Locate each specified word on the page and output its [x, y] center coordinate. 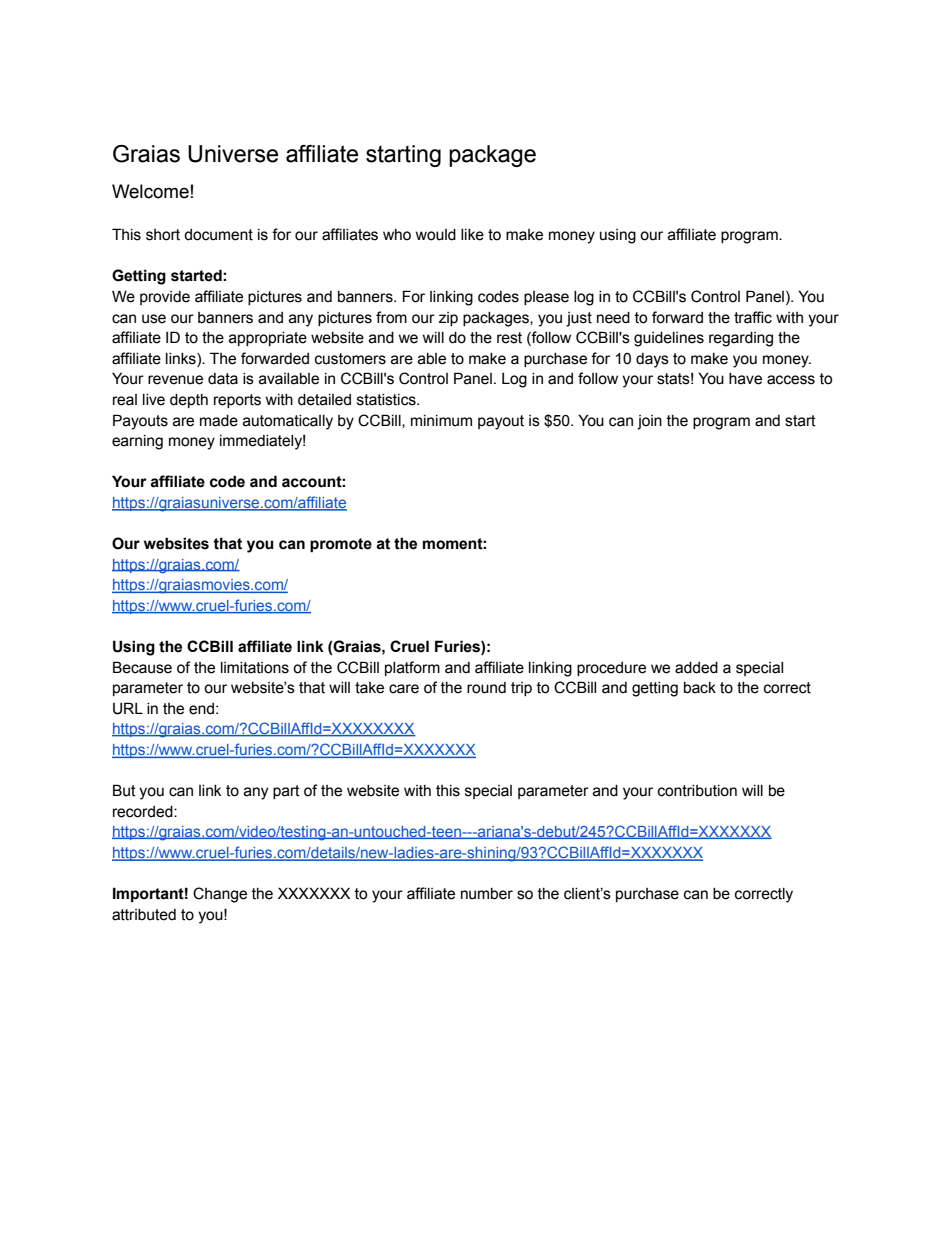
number [487, 894]
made [219, 421]
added [696, 668]
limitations [255, 668]
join [649, 422]
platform [412, 668]
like [472, 235]
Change [220, 895]
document [218, 235]
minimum [441, 421]
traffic [753, 317]
